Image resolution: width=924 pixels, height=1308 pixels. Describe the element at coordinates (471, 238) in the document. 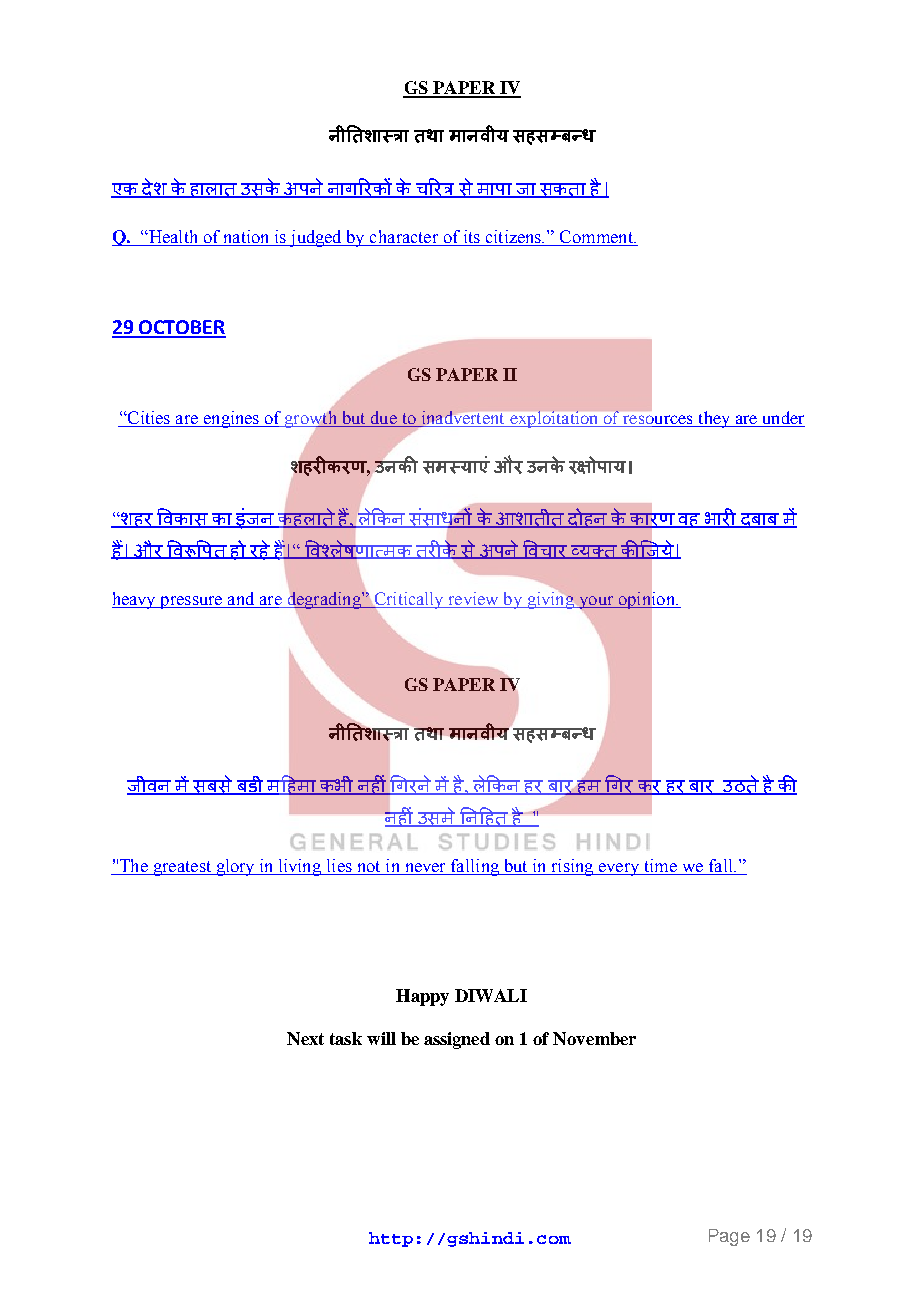

I see `its` at that location.
